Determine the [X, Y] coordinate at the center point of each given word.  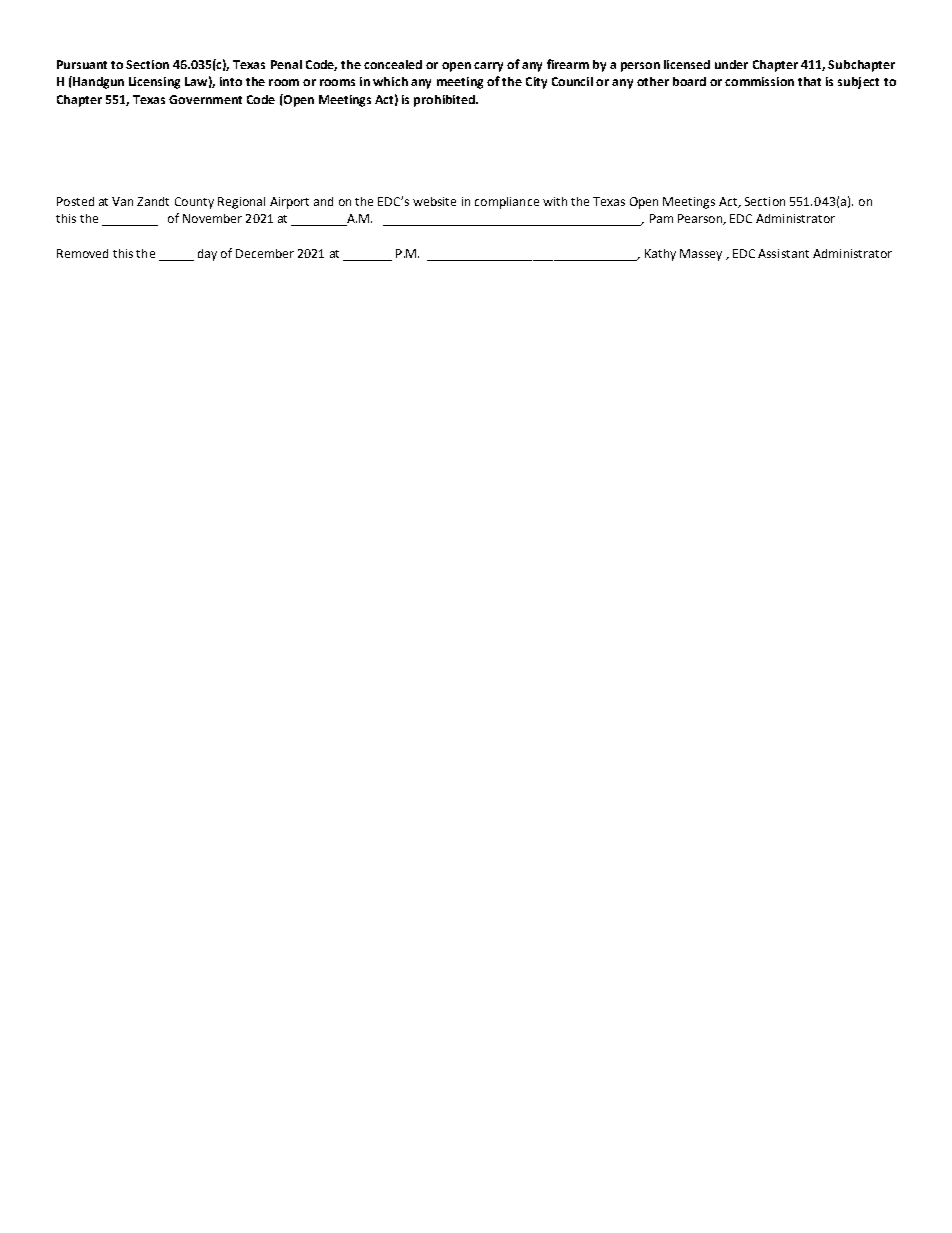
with [555, 201]
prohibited [445, 101]
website [434, 201]
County [194, 203]
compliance [507, 203]
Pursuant [82, 64]
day [207, 255]
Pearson [701, 219]
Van [122, 201]
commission [759, 81]
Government [205, 99]
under [731, 64]
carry [488, 67]
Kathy [660, 255]
